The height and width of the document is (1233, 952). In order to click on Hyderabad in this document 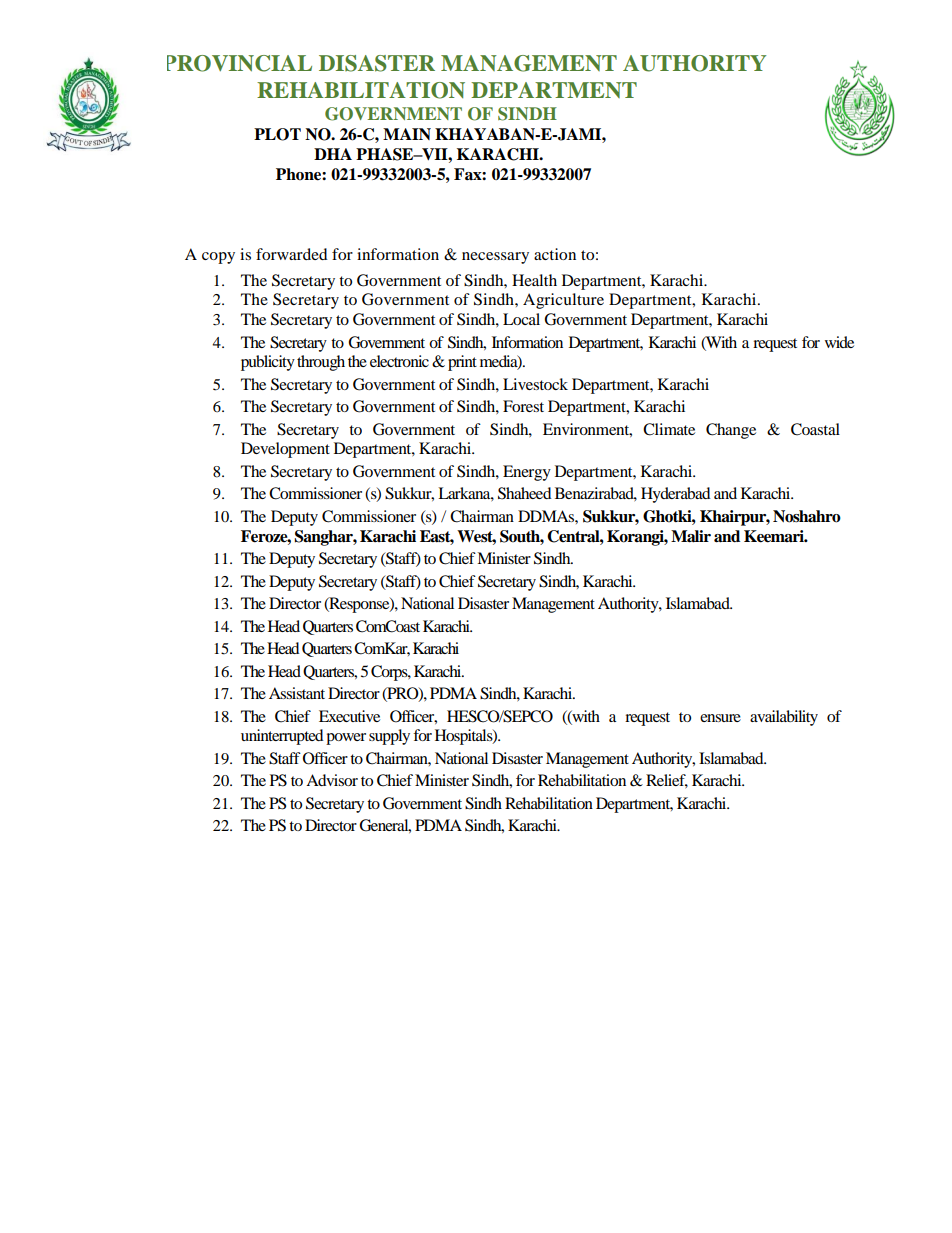, I will do `click(676, 495)`.
